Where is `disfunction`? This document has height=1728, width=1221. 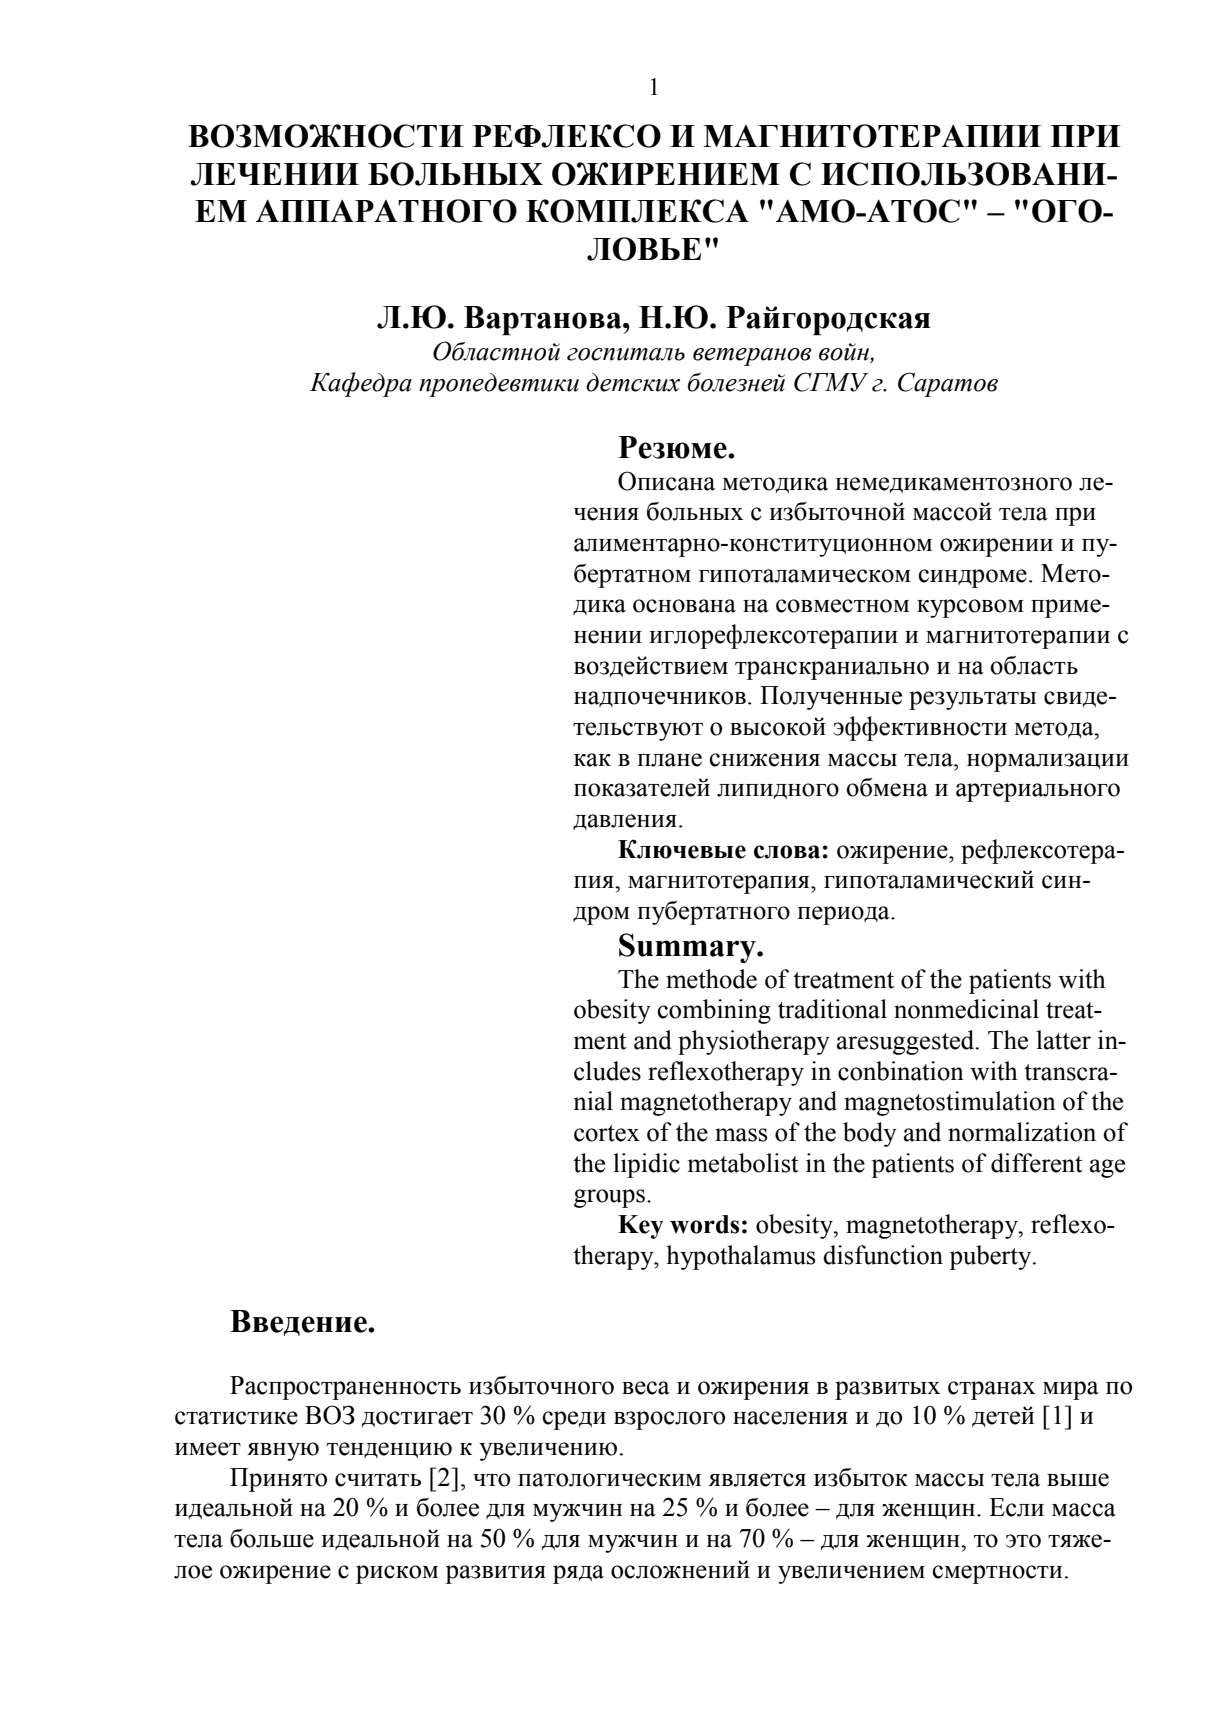 disfunction is located at coordinates (883, 1255).
